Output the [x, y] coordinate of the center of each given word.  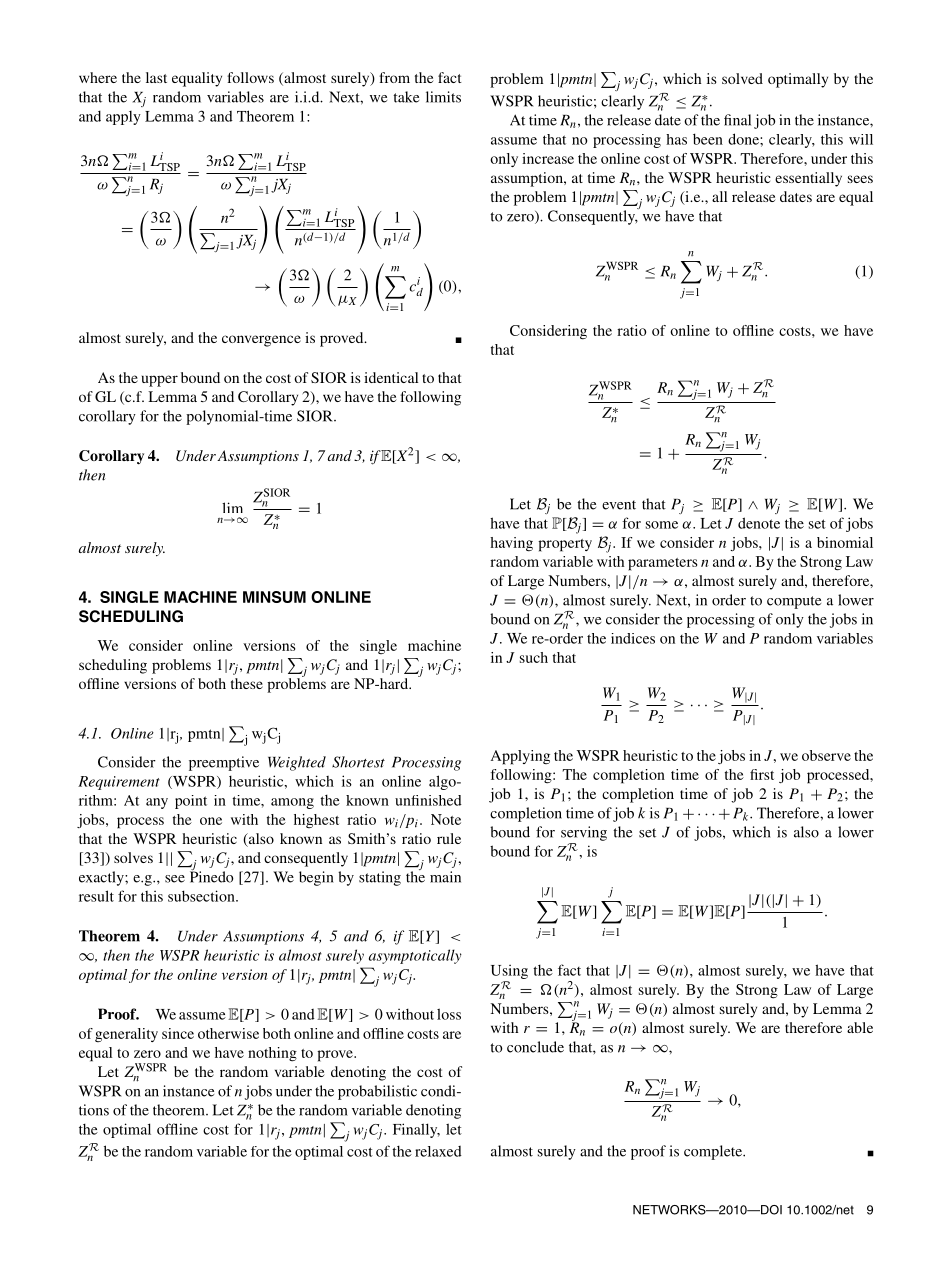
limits [443, 97]
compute [794, 602]
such [534, 657]
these [247, 683]
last [156, 77]
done [744, 139]
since [178, 1033]
